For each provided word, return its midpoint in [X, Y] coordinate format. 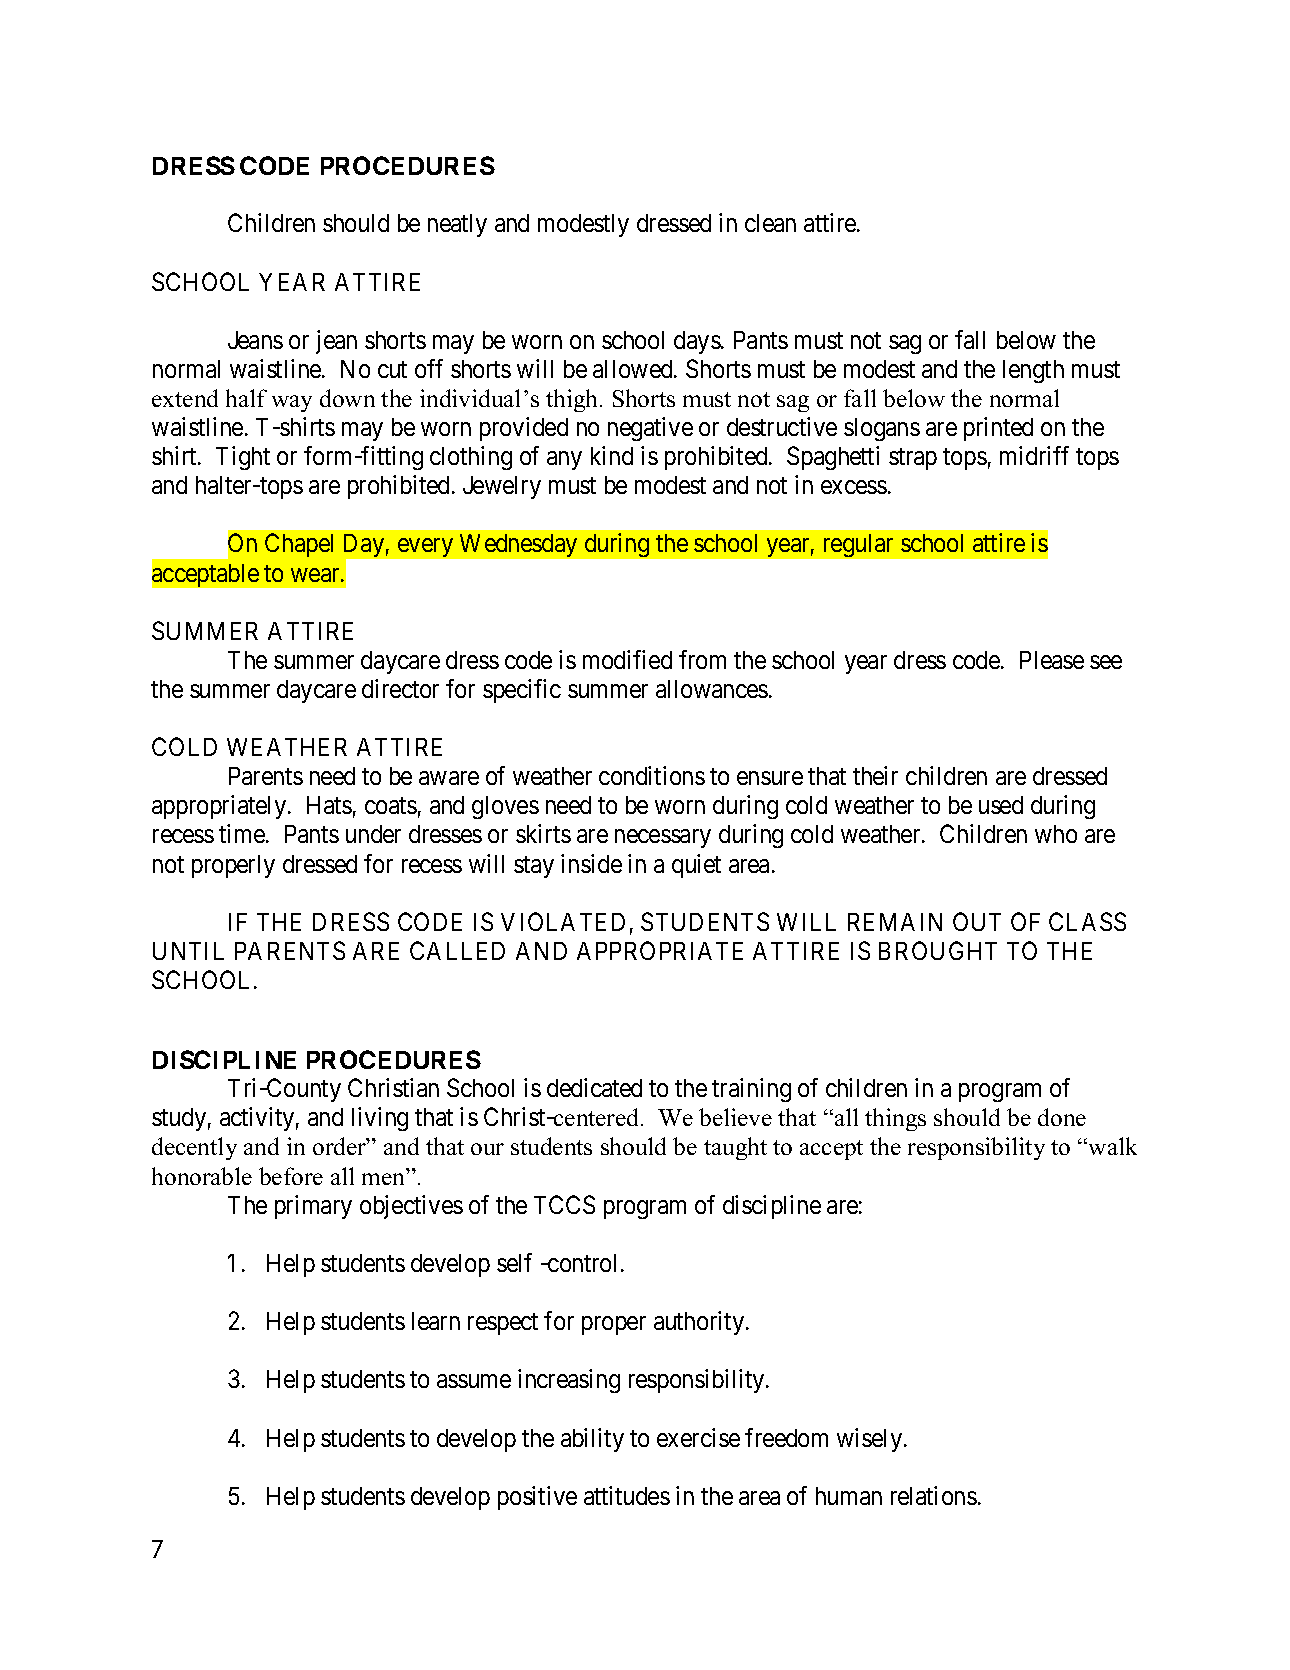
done [1062, 1117]
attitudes [627, 1495]
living [380, 1119]
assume [474, 1381]
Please [1052, 660]
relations [934, 1495]
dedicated [594, 1087]
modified [627, 659]
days [697, 342]
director [400, 688]
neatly [457, 225]
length [1033, 371]
